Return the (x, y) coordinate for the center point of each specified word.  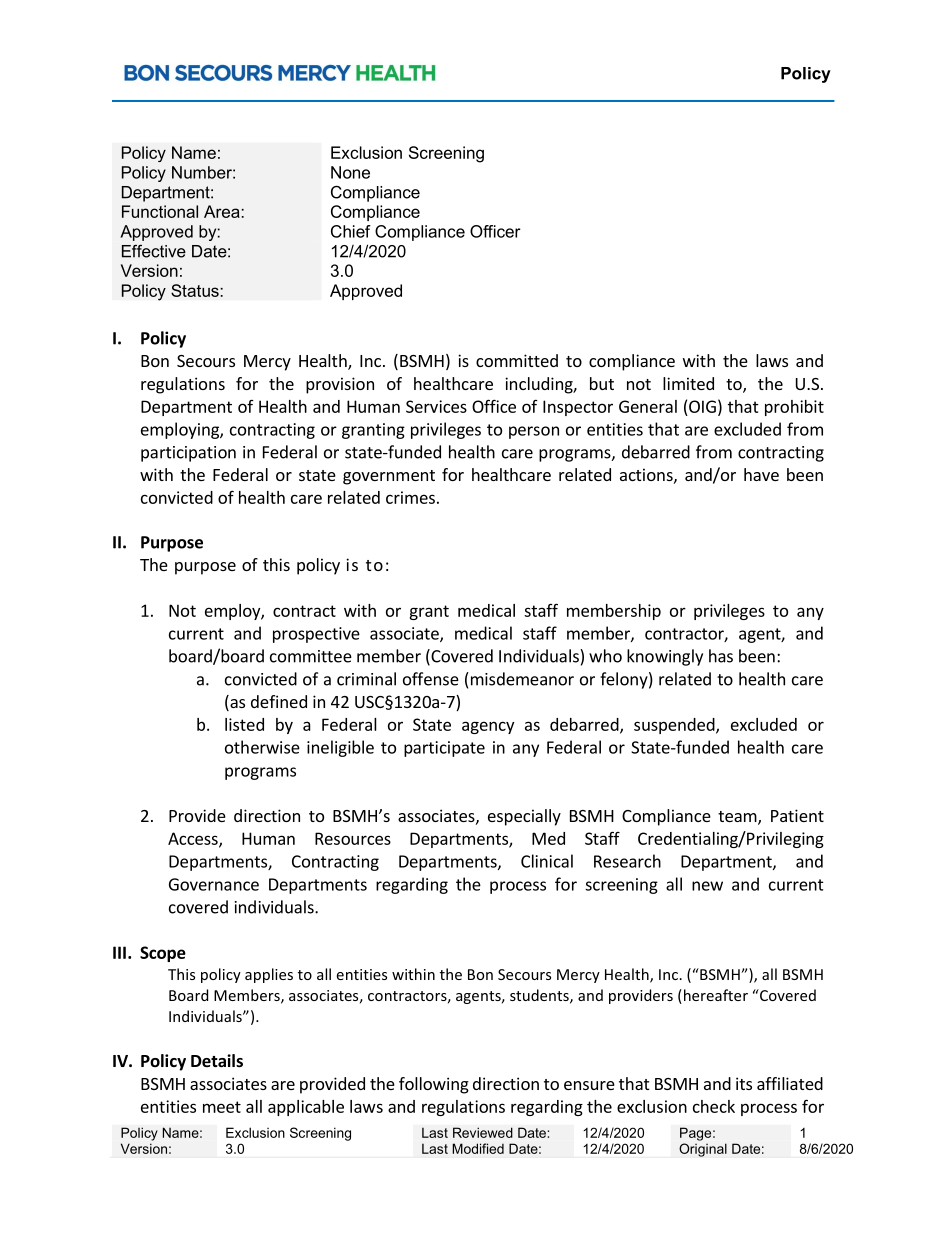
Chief (351, 231)
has (721, 656)
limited (688, 383)
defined (279, 701)
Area (223, 211)
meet (222, 1107)
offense (431, 679)
